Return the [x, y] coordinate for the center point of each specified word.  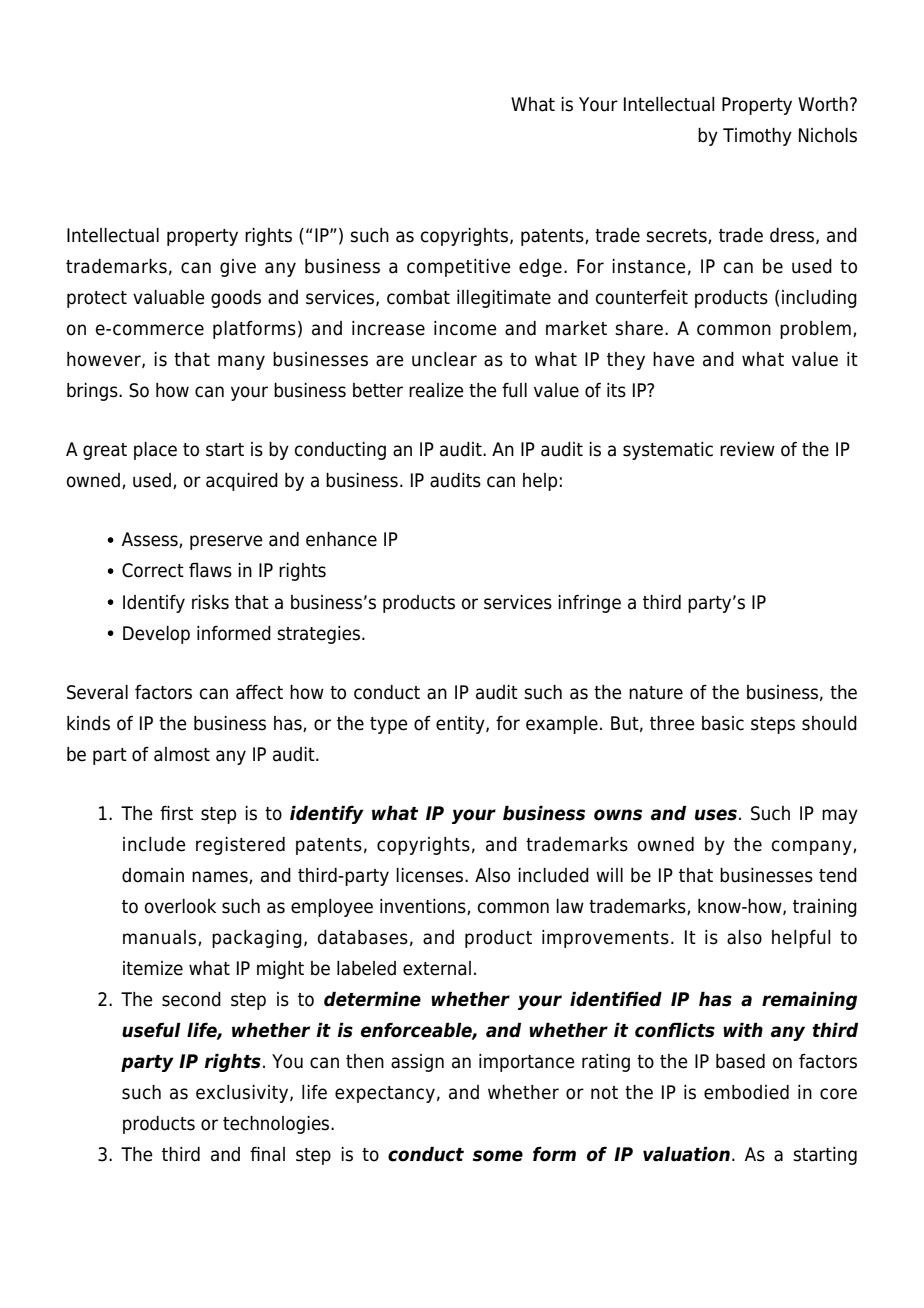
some [498, 1156]
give [238, 268]
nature [656, 693]
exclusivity [243, 1094]
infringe [589, 604]
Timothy [757, 137]
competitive [459, 268]
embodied [746, 1092]
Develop [156, 635]
